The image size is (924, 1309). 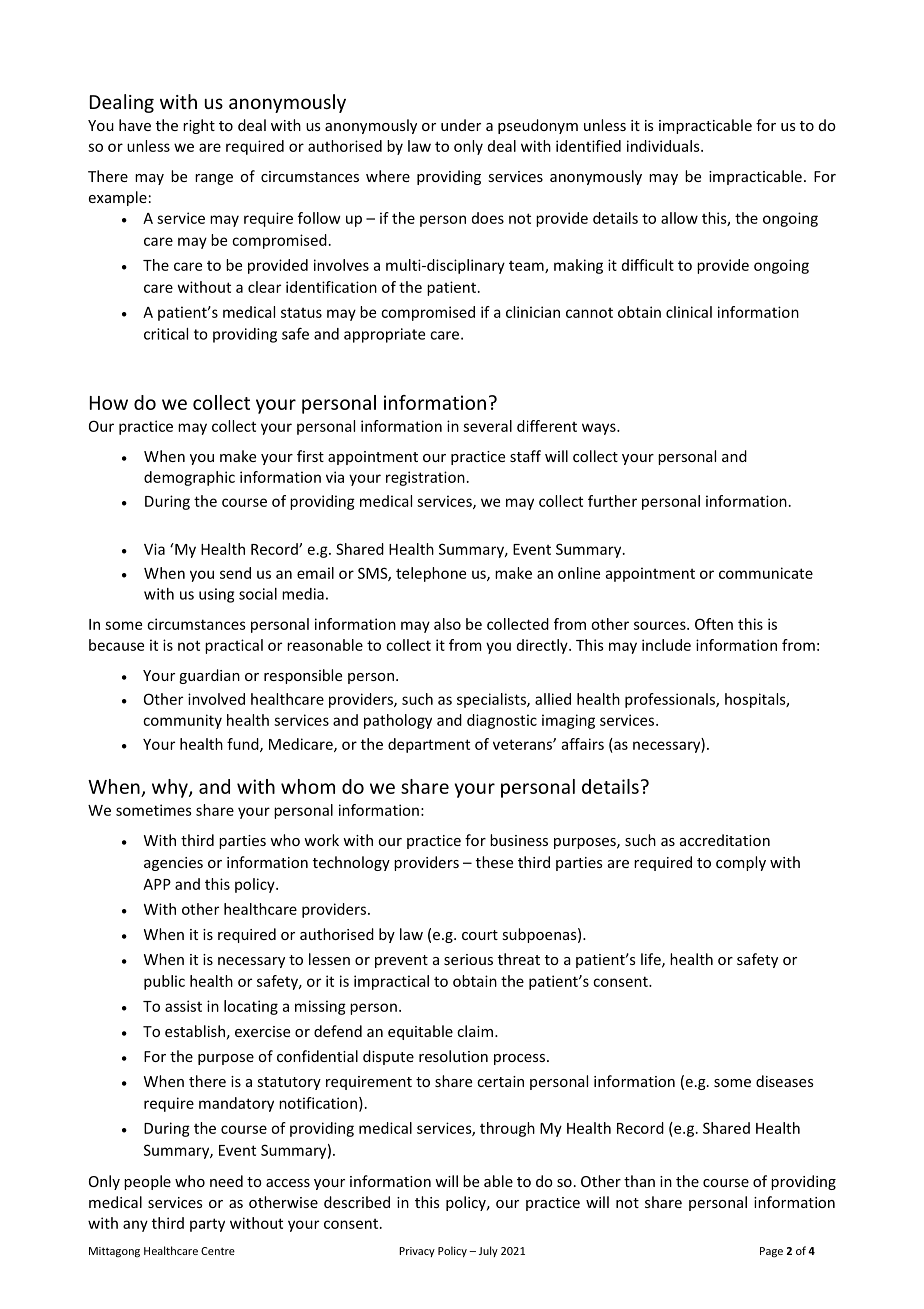 What do you see at coordinates (461, 125) in the screenshot?
I see `under` at bounding box center [461, 125].
